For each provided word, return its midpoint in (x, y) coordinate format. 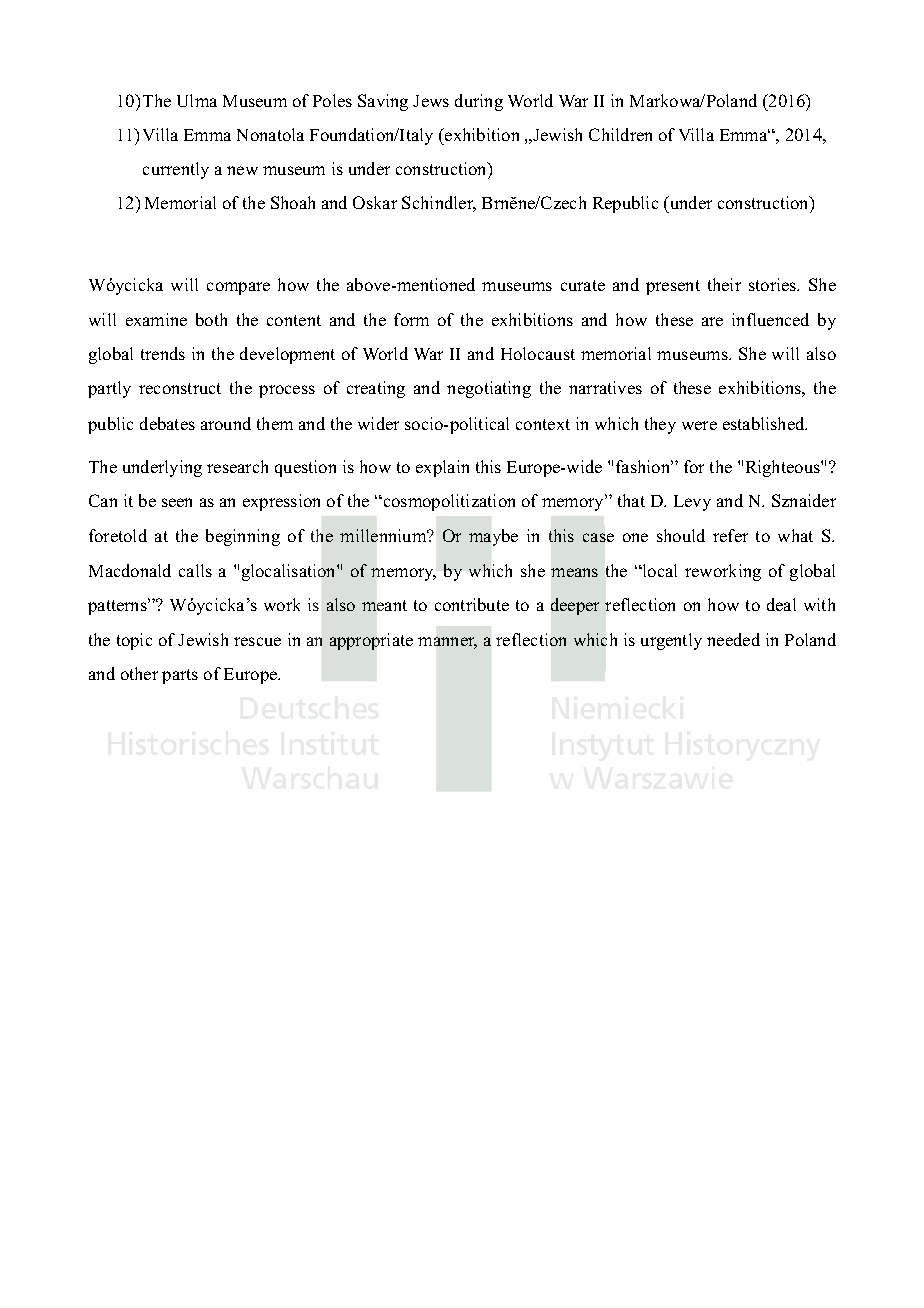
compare (238, 288)
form (411, 319)
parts (180, 676)
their (724, 284)
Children (620, 134)
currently (176, 170)
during (479, 102)
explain (442, 468)
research (237, 466)
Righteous (784, 468)
